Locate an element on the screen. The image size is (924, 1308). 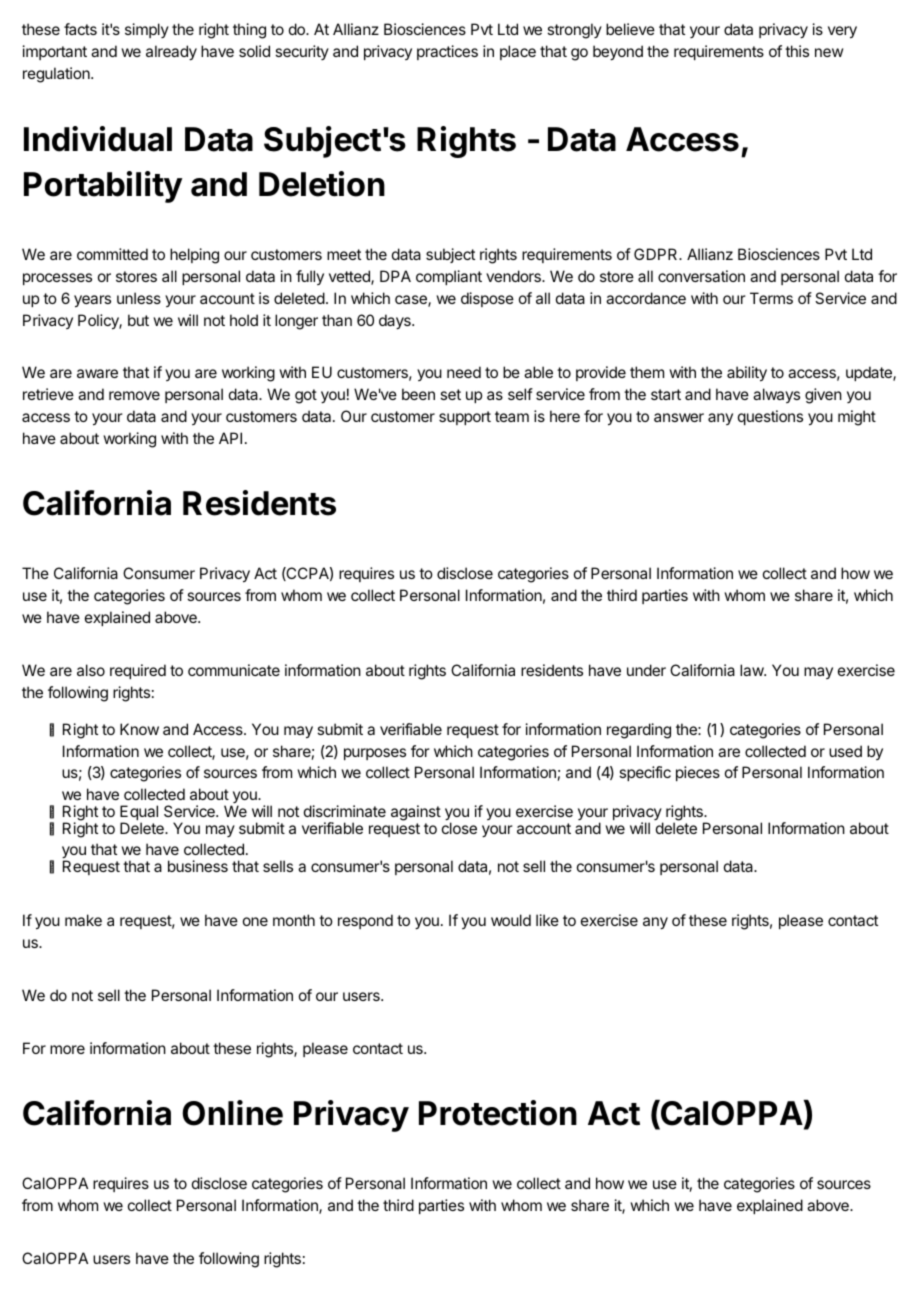
required is located at coordinates (138, 671).
